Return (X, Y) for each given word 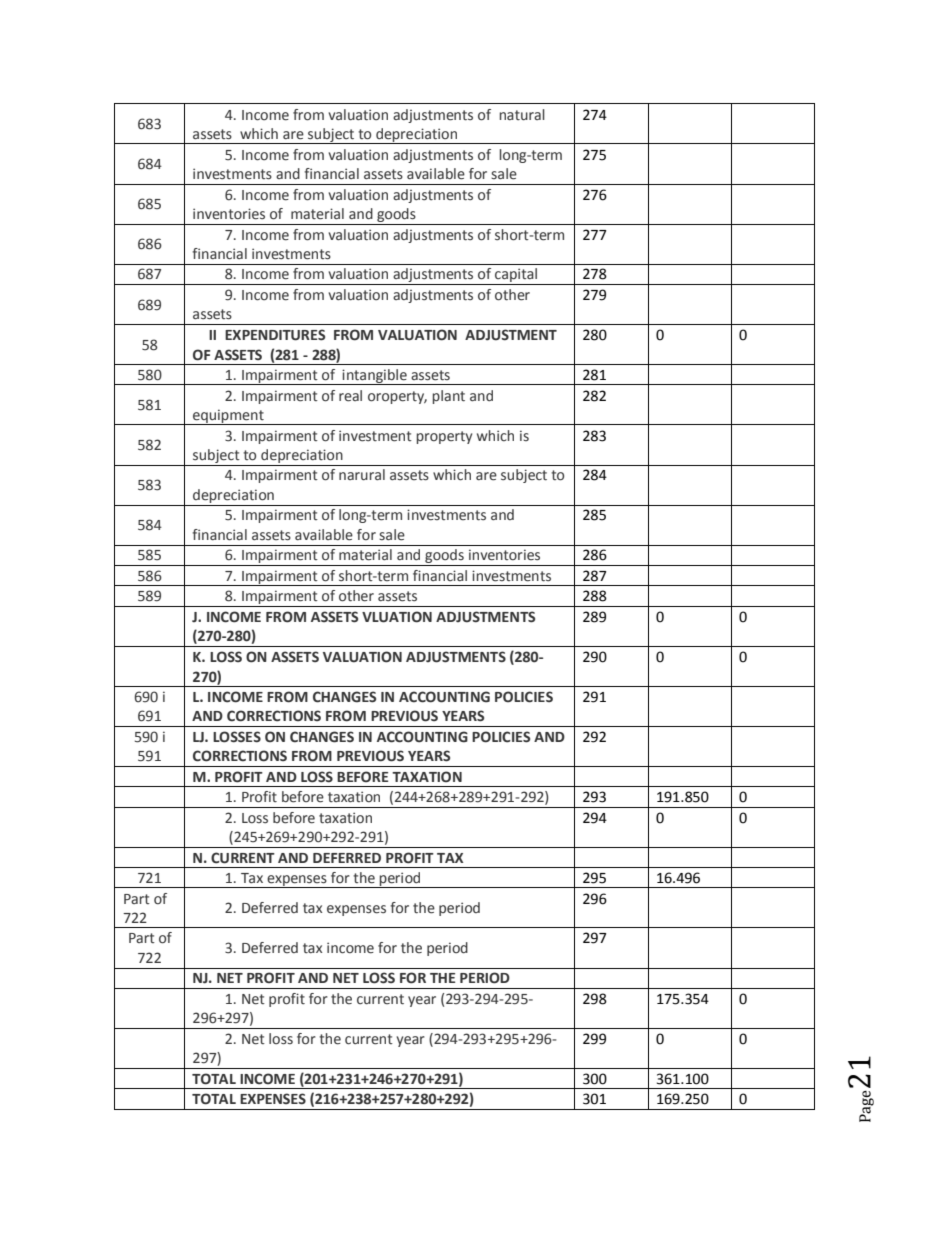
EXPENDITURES (275, 335)
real (350, 396)
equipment (228, 417)
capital (516, 276)
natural (522, 115)
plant (448, 397)
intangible (375, 377)
